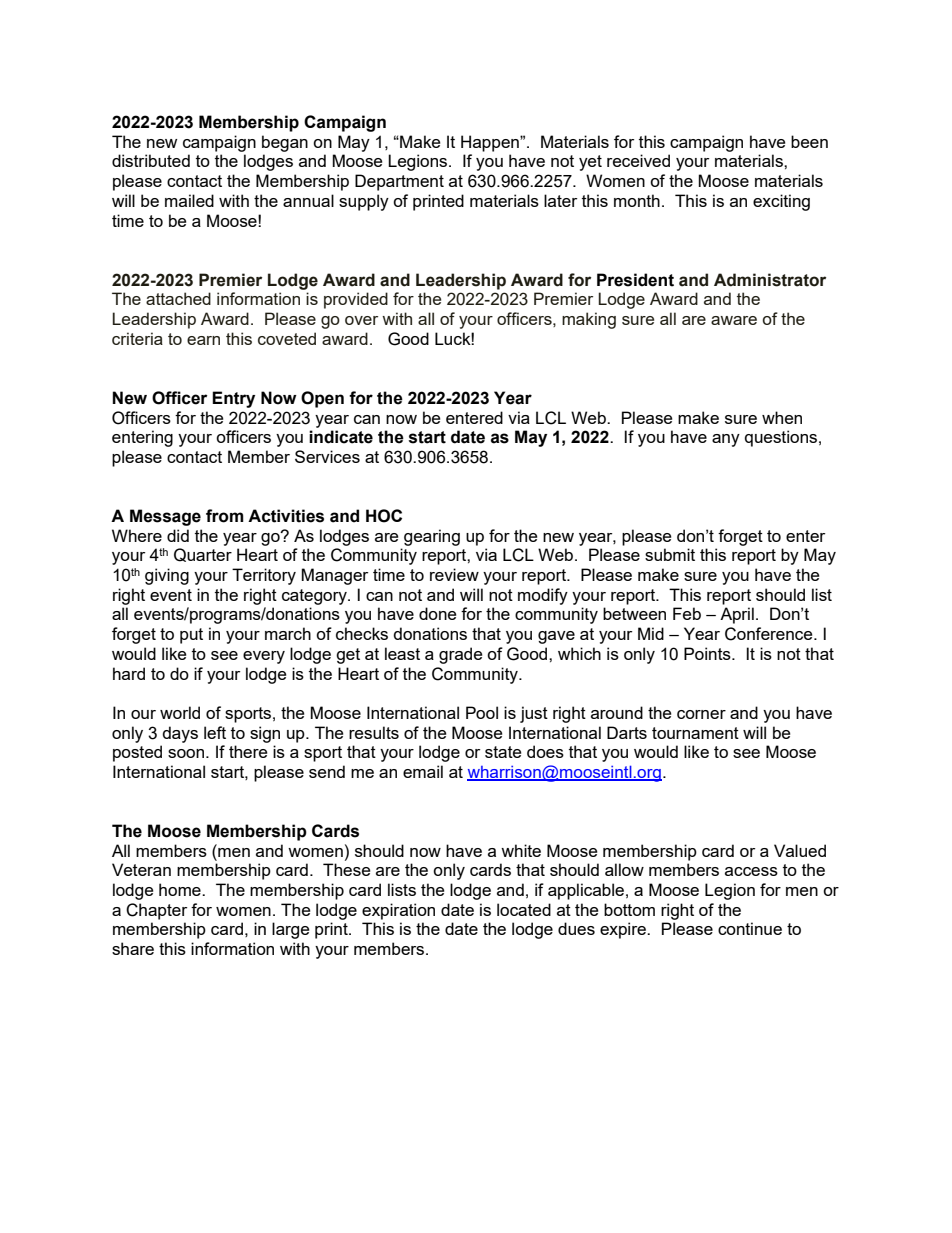  I want to click on Entry, so click(233, 399).
